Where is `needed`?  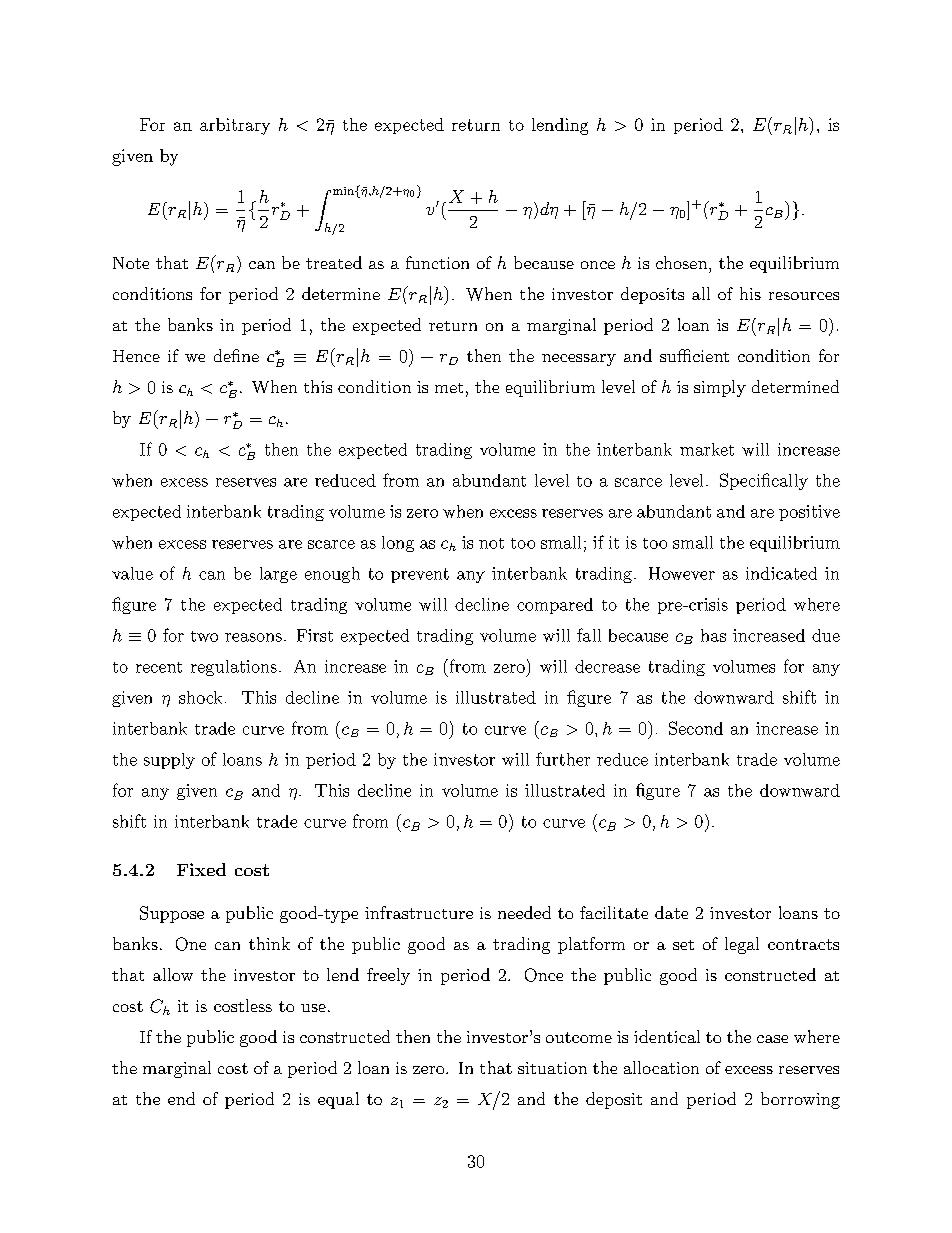 needed is located at coordinates (524, 912).
